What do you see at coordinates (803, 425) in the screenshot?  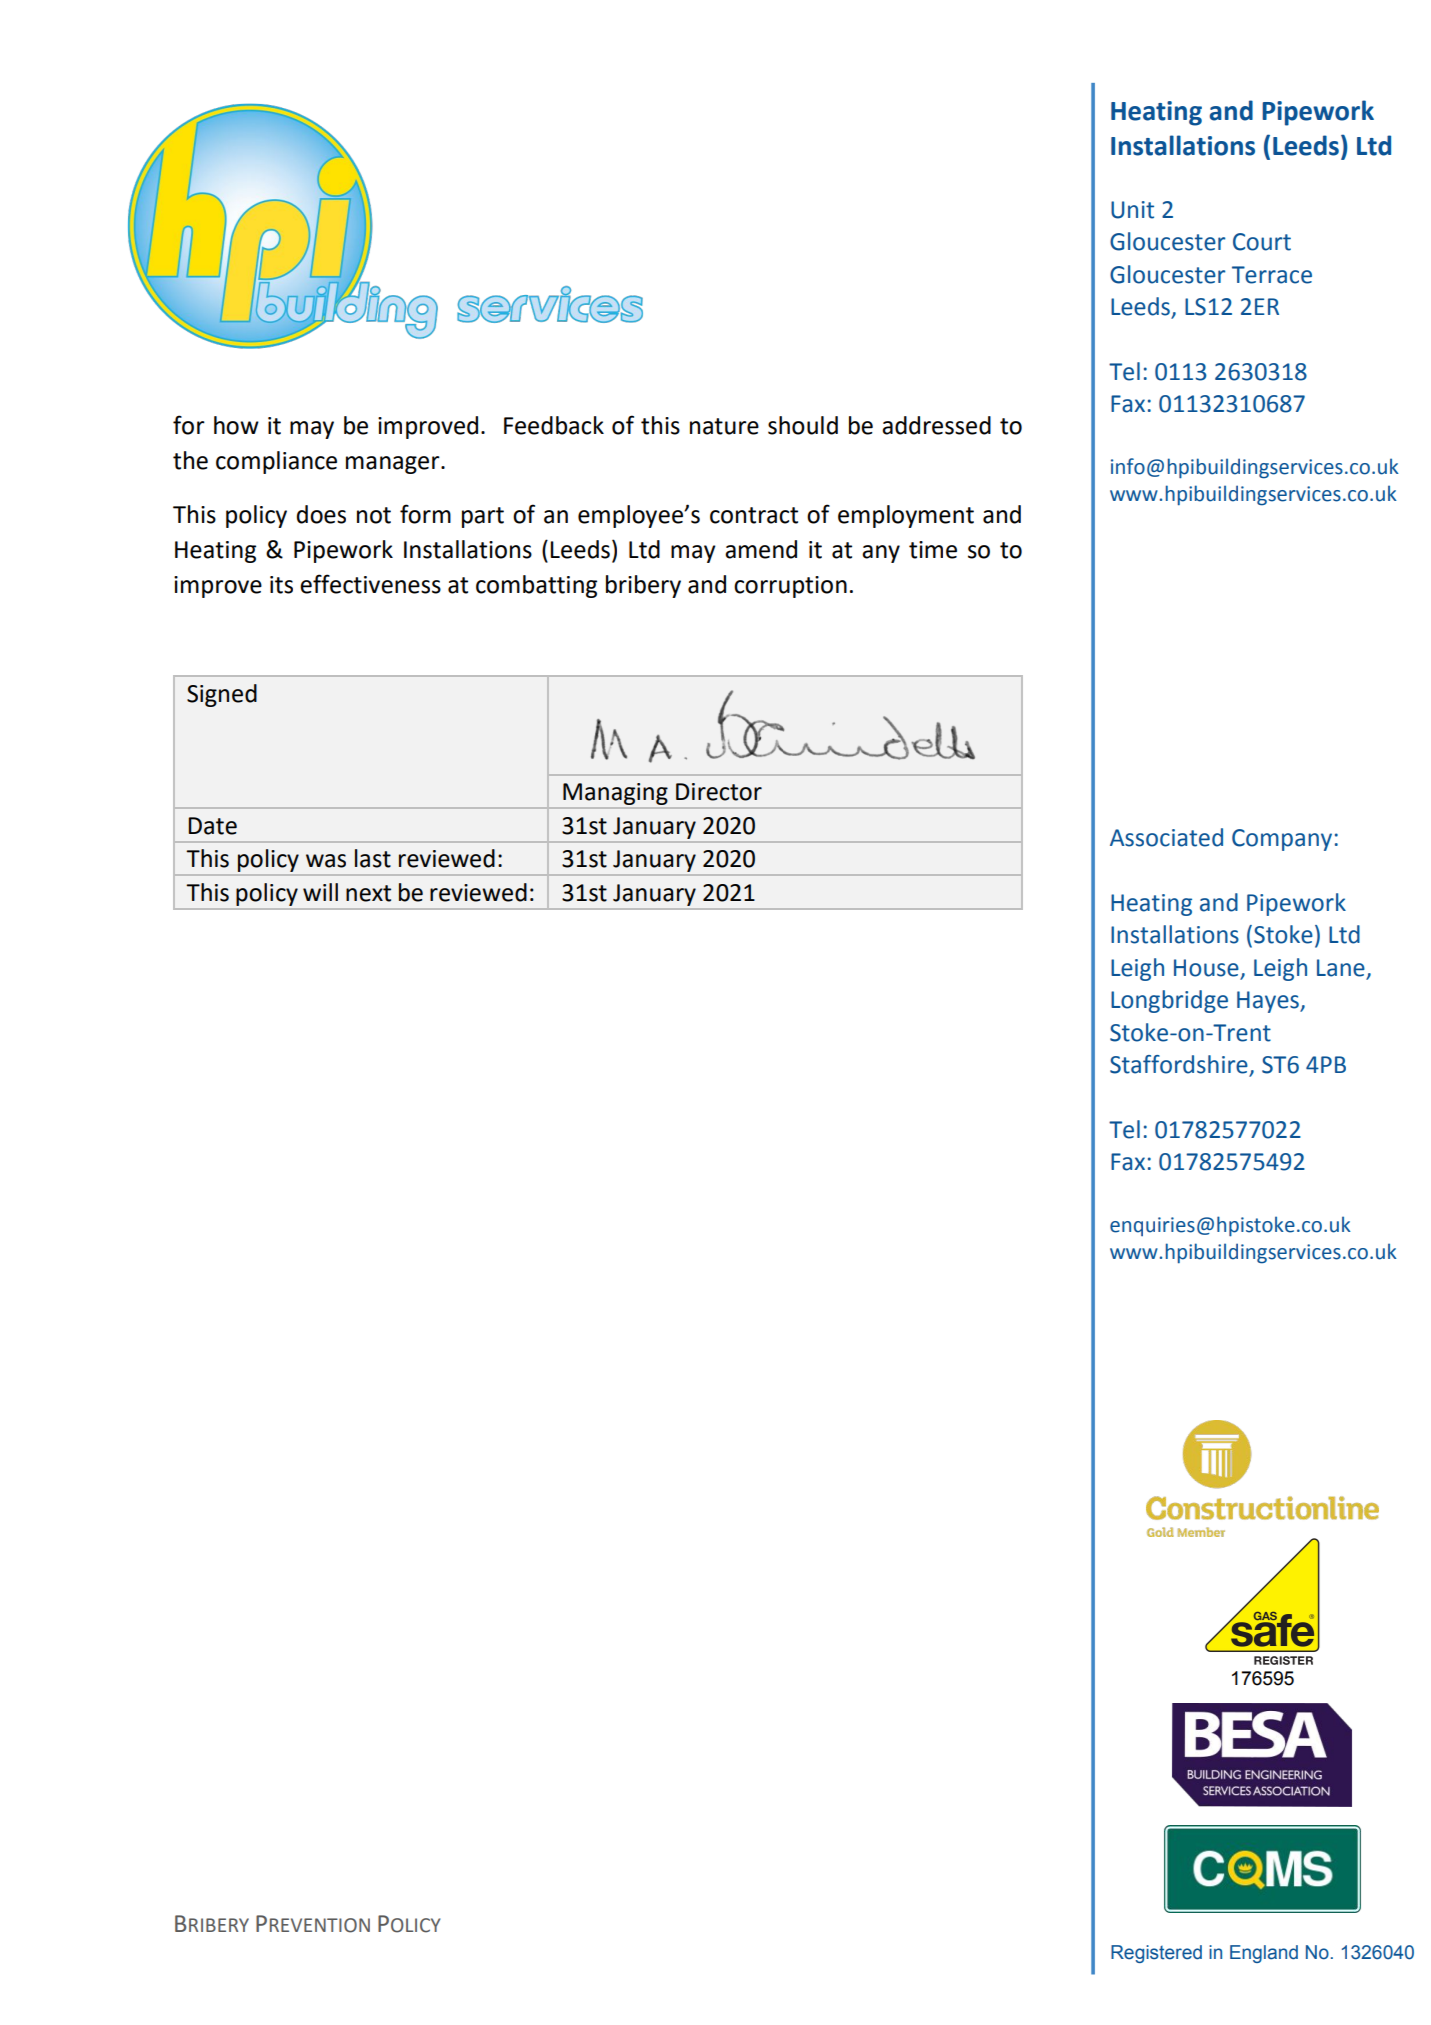 I see `should` at bounding box center [803, 425].
